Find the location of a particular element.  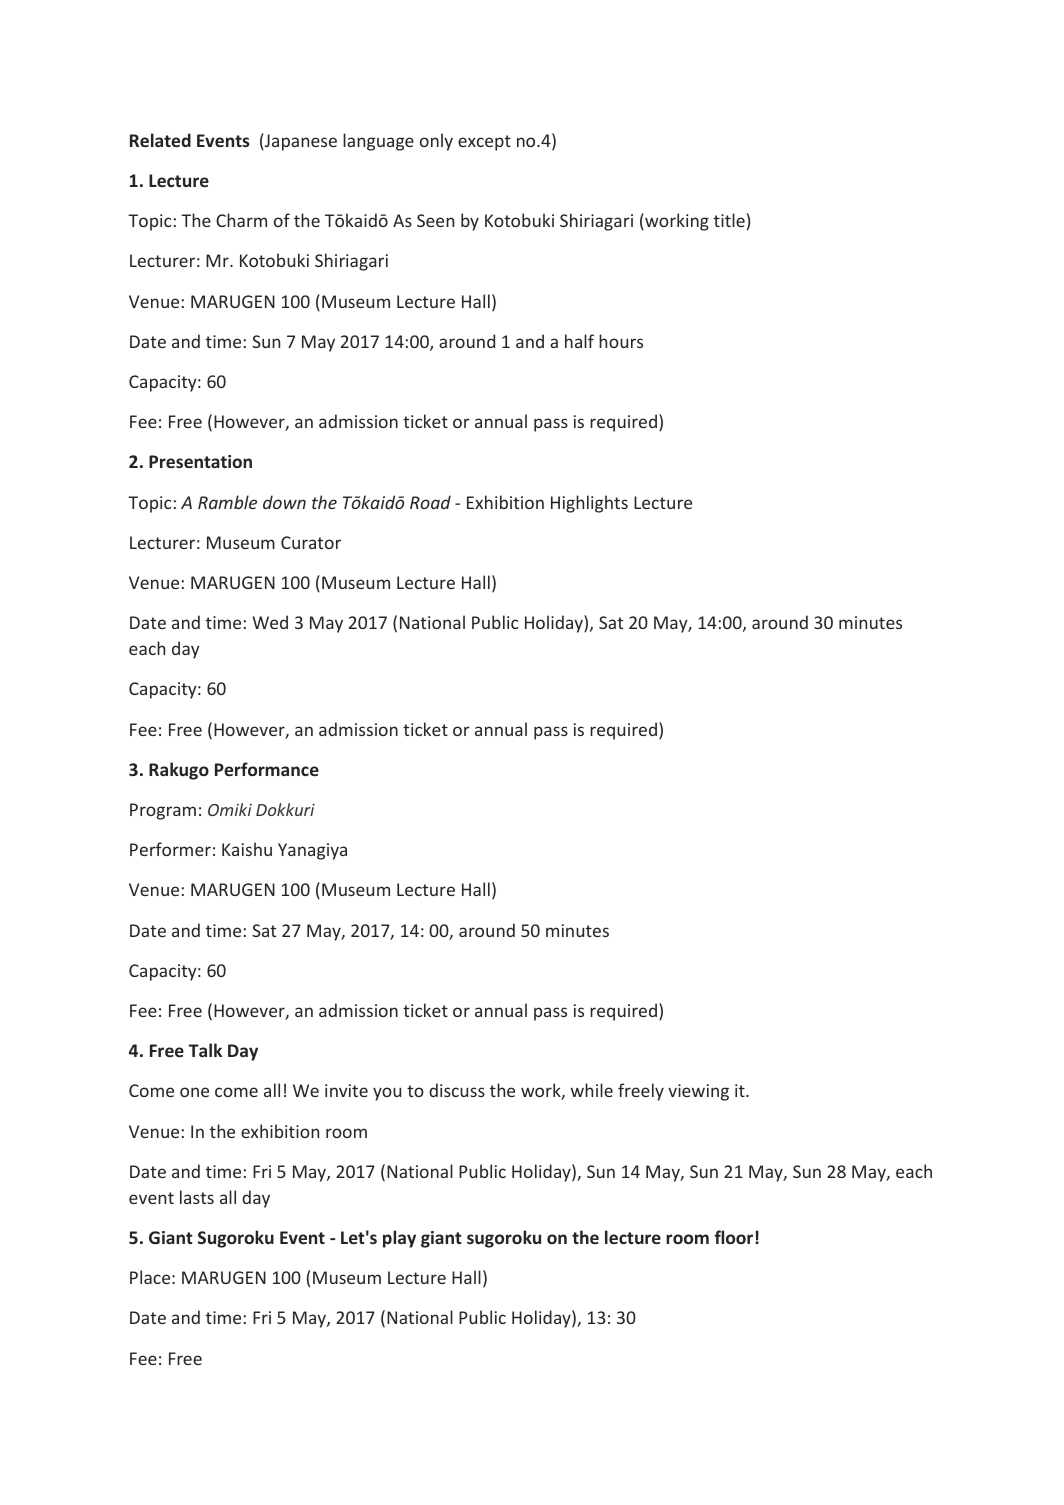

Presentation is located at coordinates (200, 461).
